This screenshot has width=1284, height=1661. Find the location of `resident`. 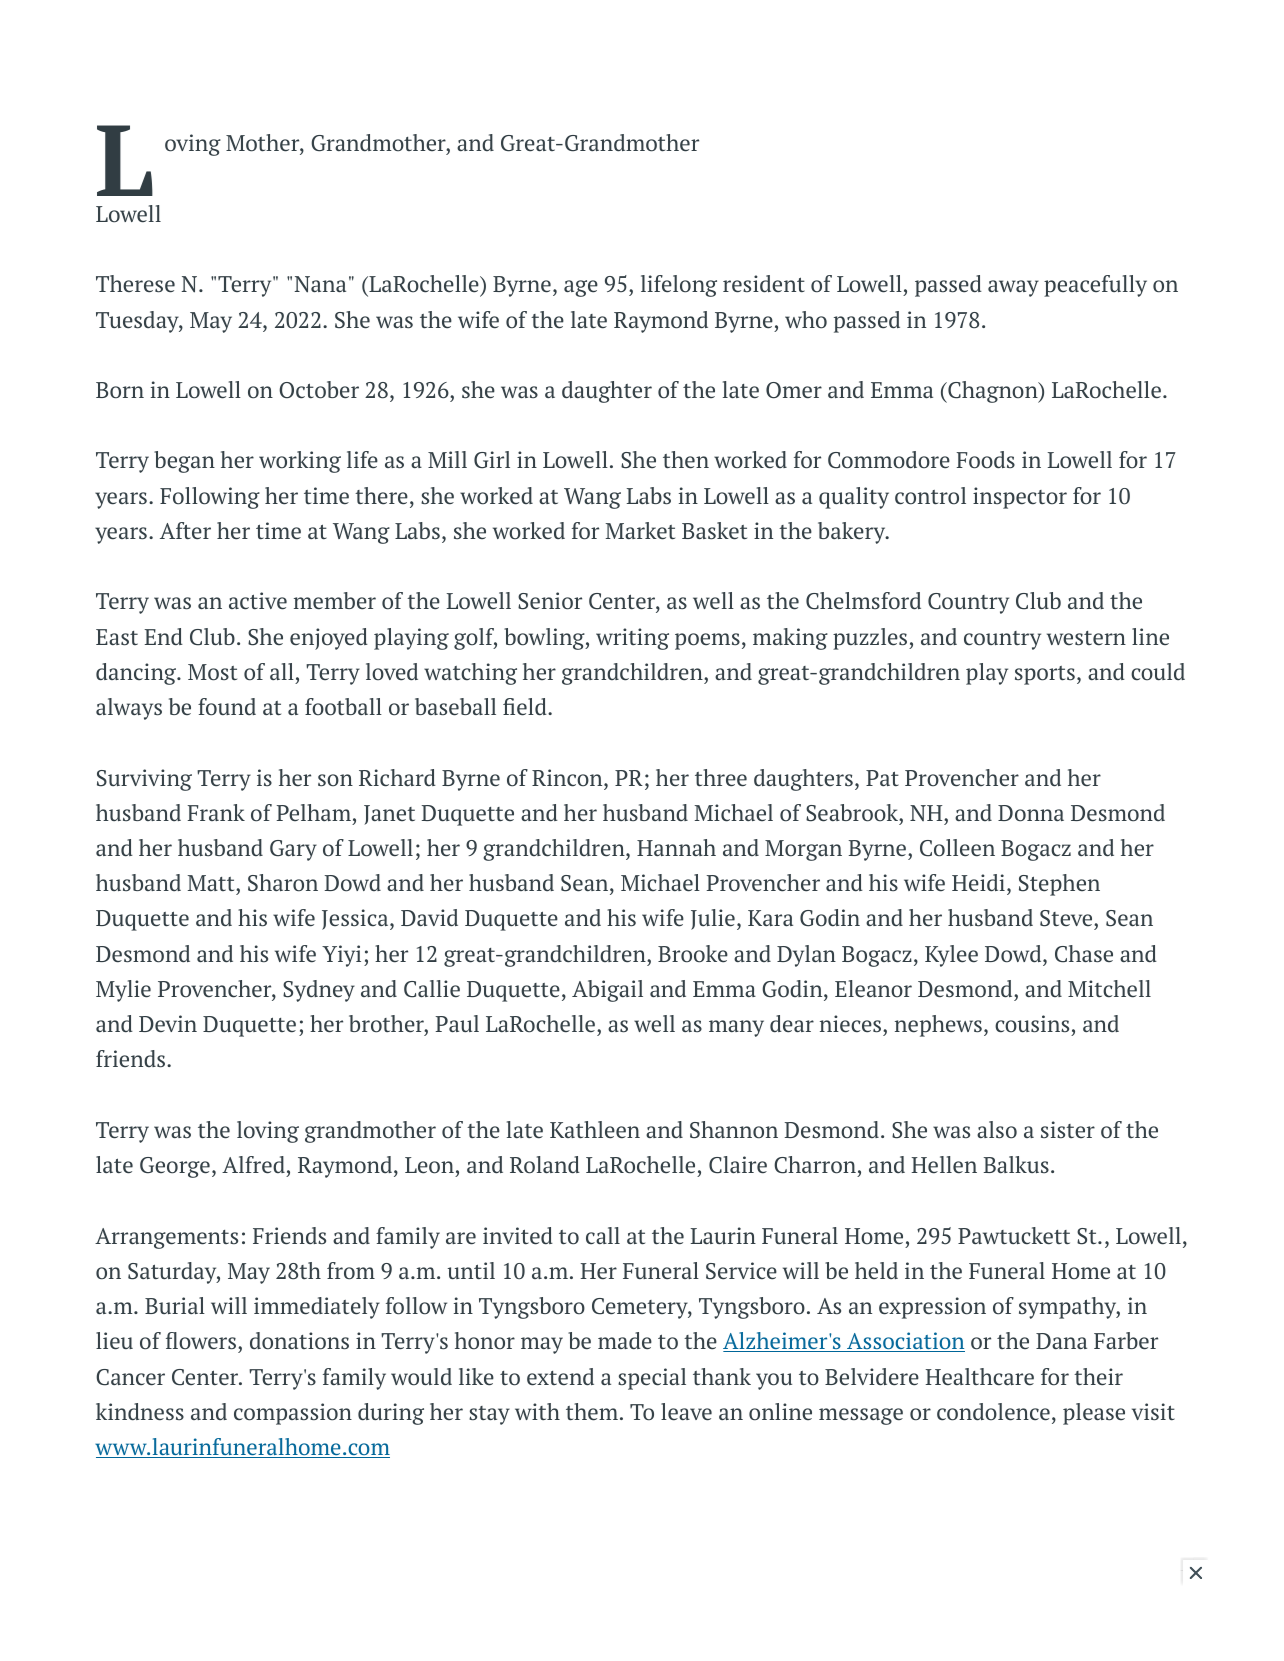

resident is located at coordinates (764, 284).
